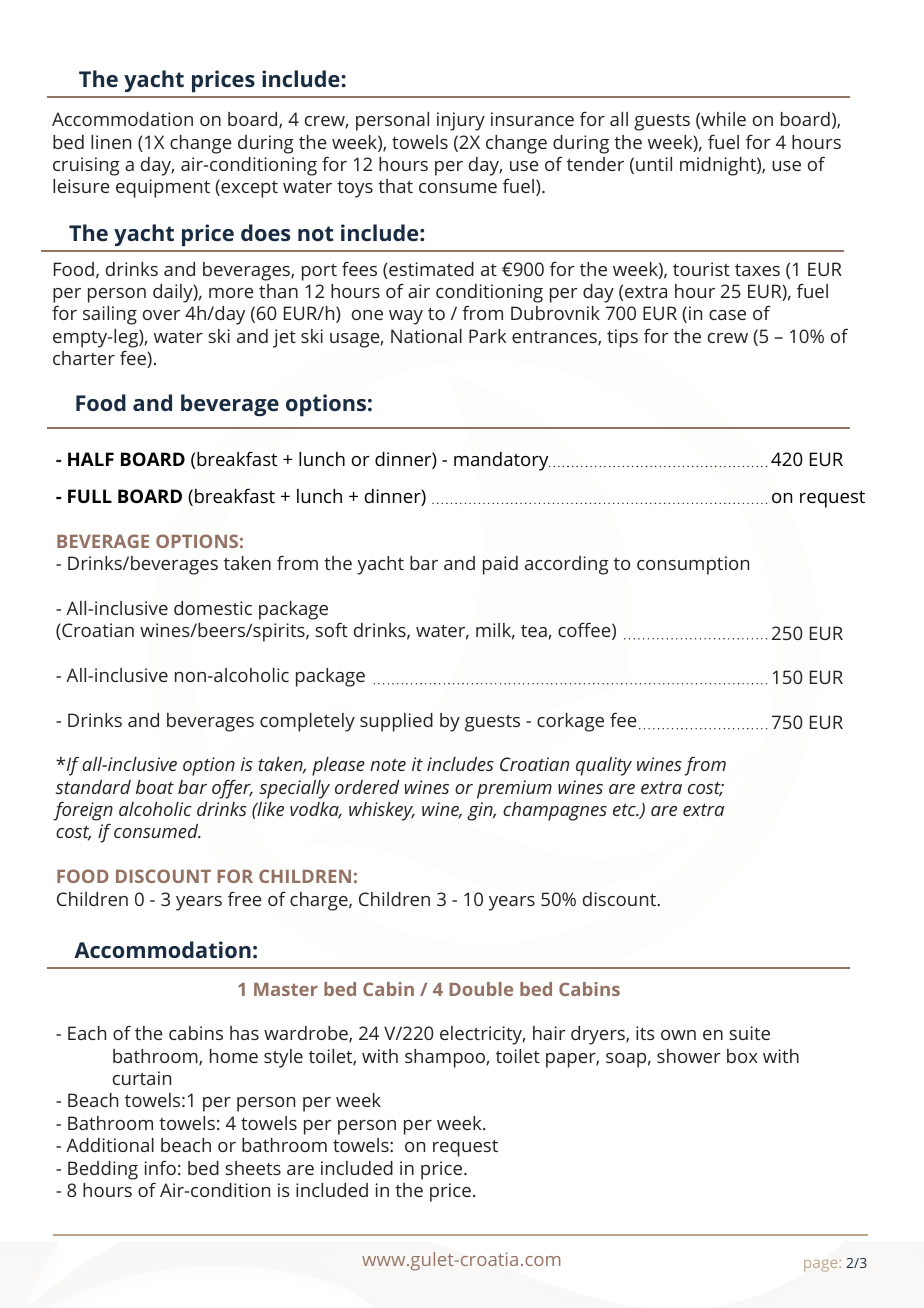 This screenshot has width=924, height=1308. I want to click on quality, so click(604, 766).
